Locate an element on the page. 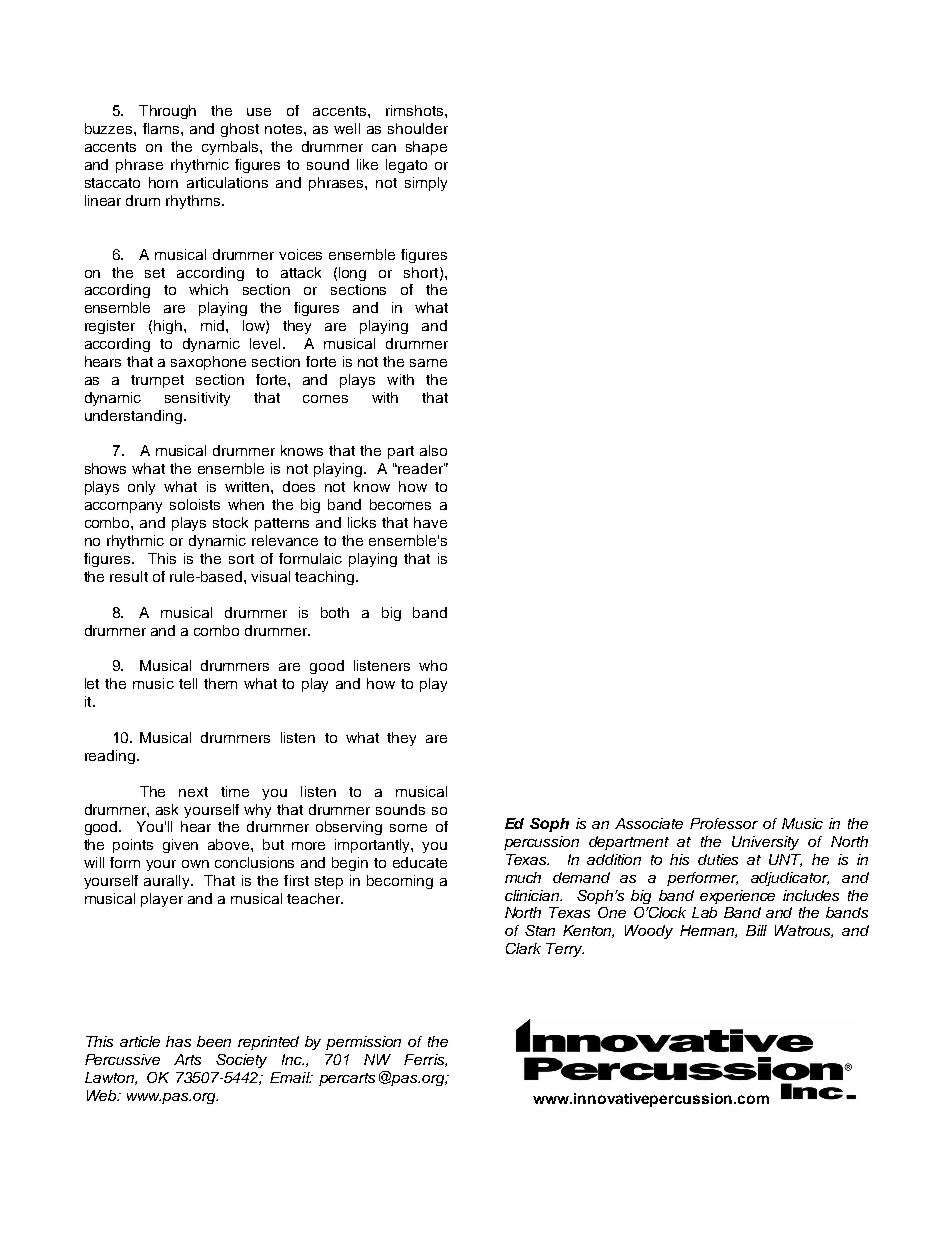  simply is located at coordinates (426, 184).
